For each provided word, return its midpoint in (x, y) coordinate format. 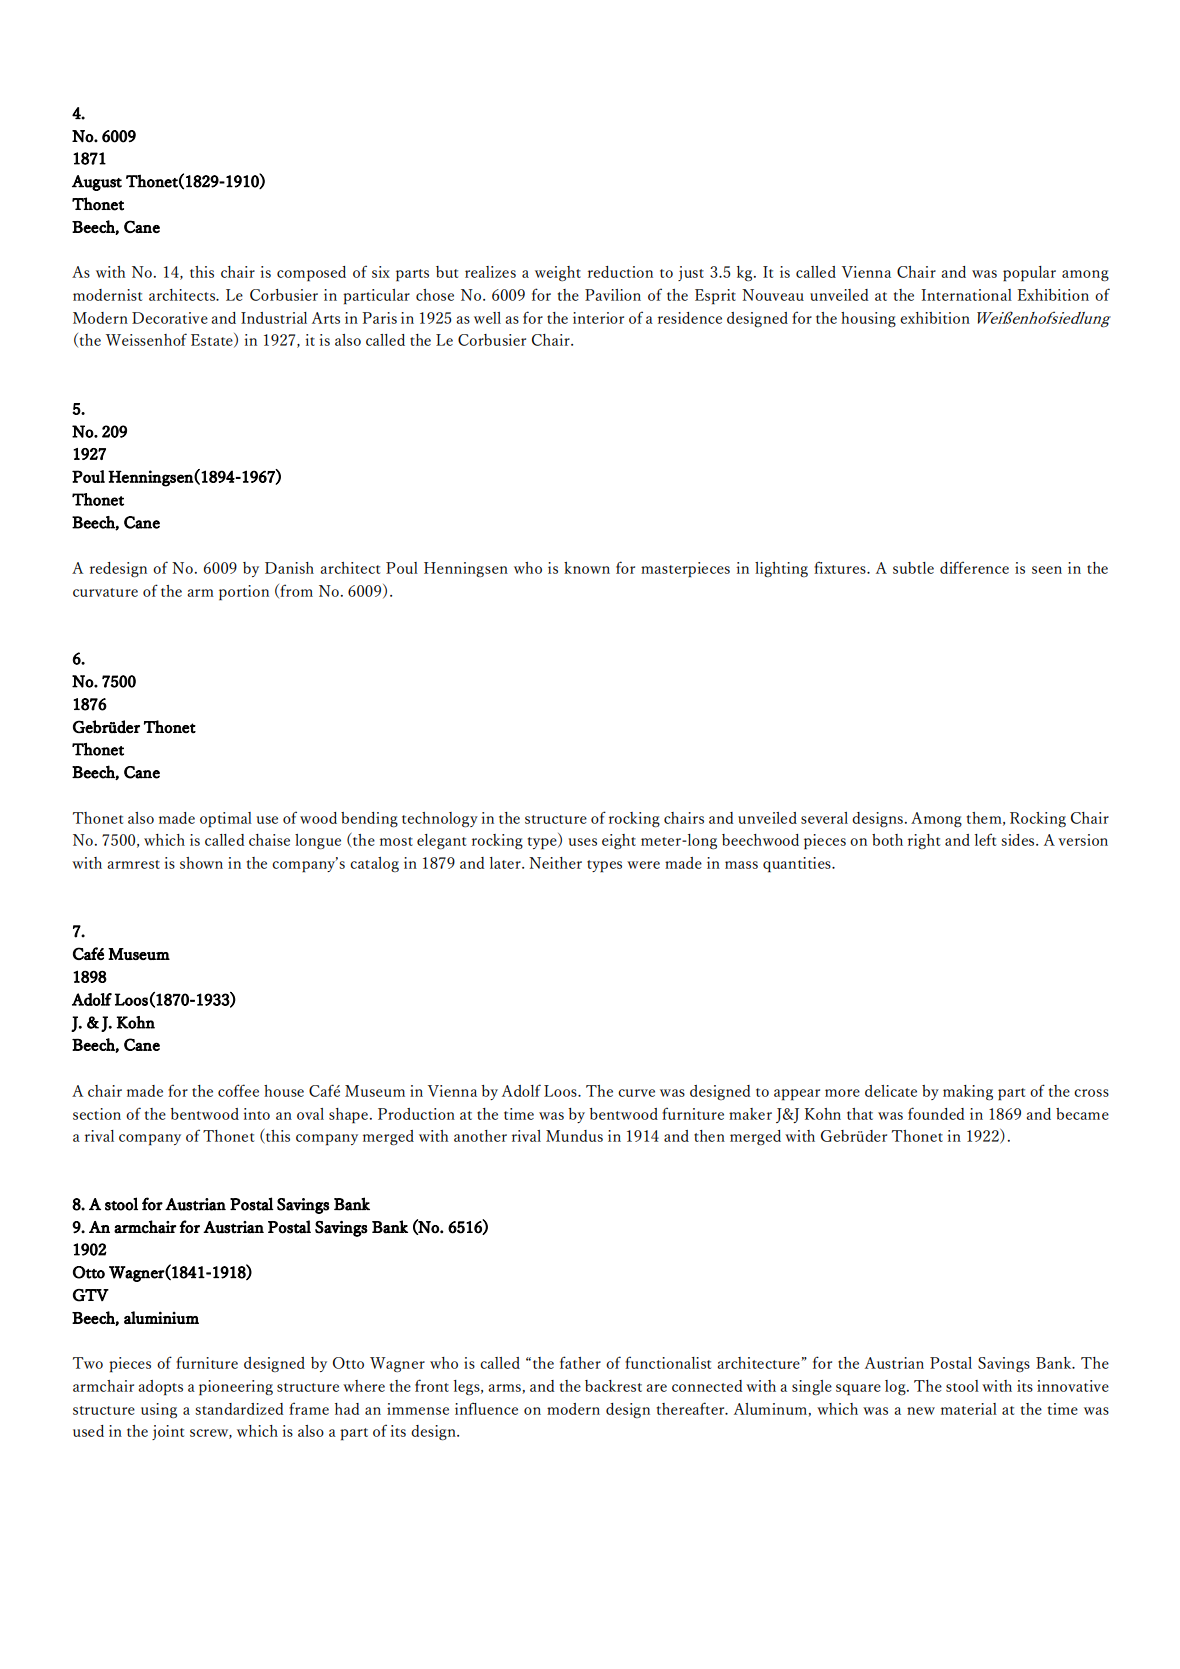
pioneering (236, 1388)
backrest (613, 1386)
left (985, 839)
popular (1029, 274)
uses (583, 842)
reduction (620, 272)
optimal (226, 820)
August (97, 183)
